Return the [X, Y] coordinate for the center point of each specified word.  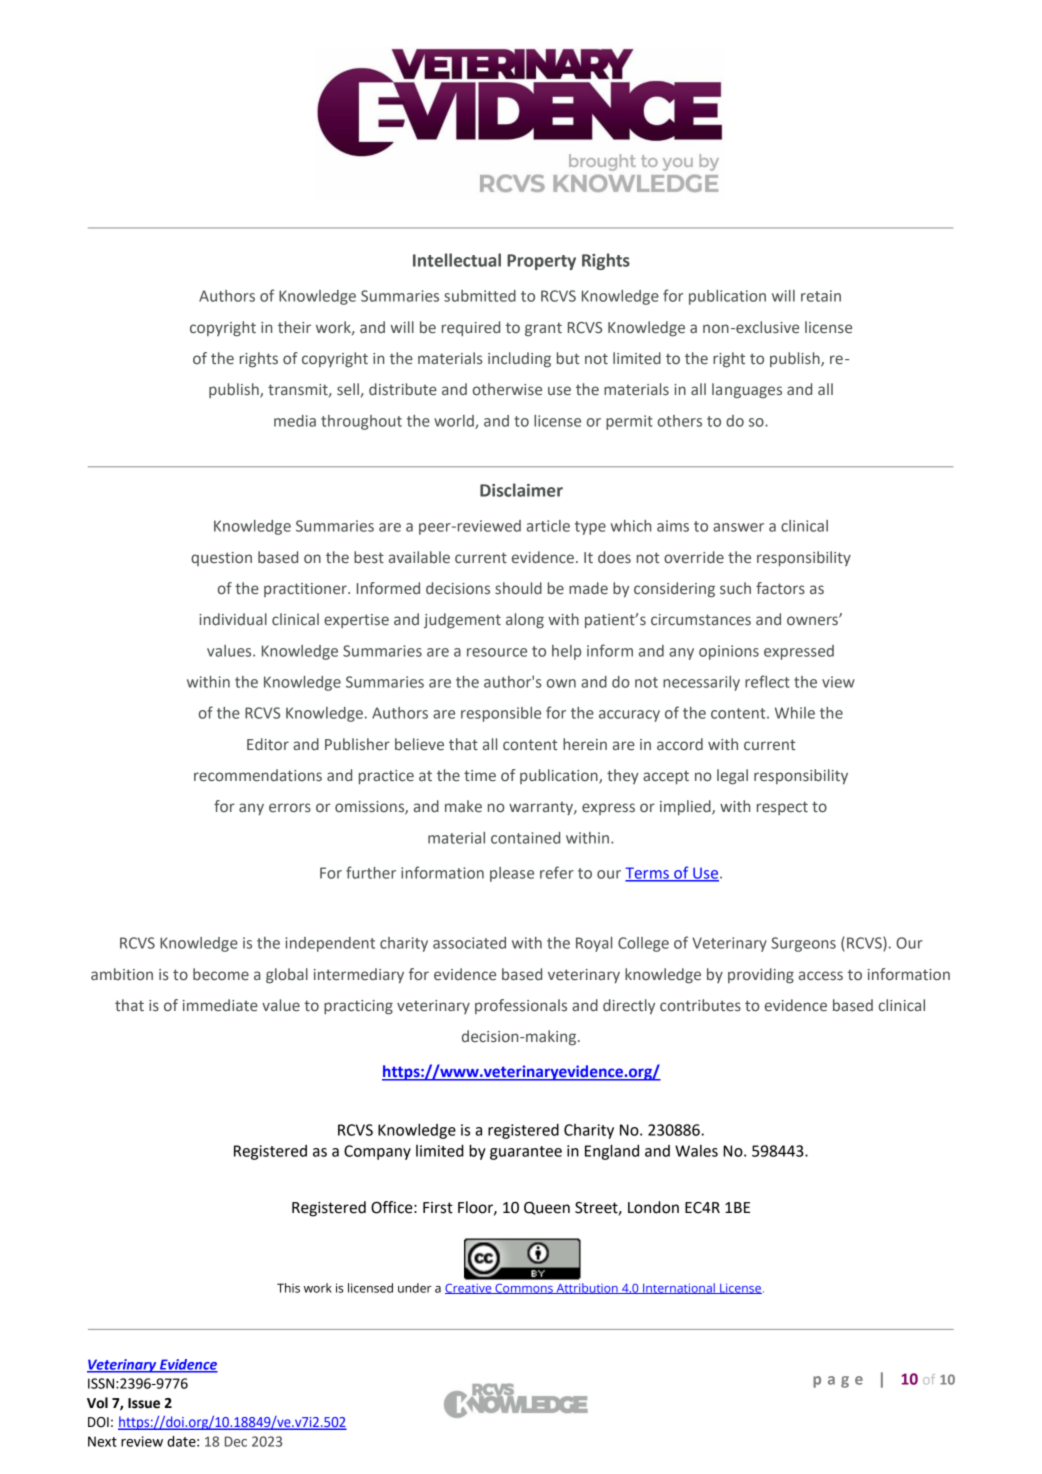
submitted [480, 296]
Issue [144, 1403]
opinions [729, 652]
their [294, 327]
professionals [521, 1006]
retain [821, 296]
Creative [469, 1289]
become [221, 974]
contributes [700, 1005]
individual [233, 619]
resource [497, 652]
